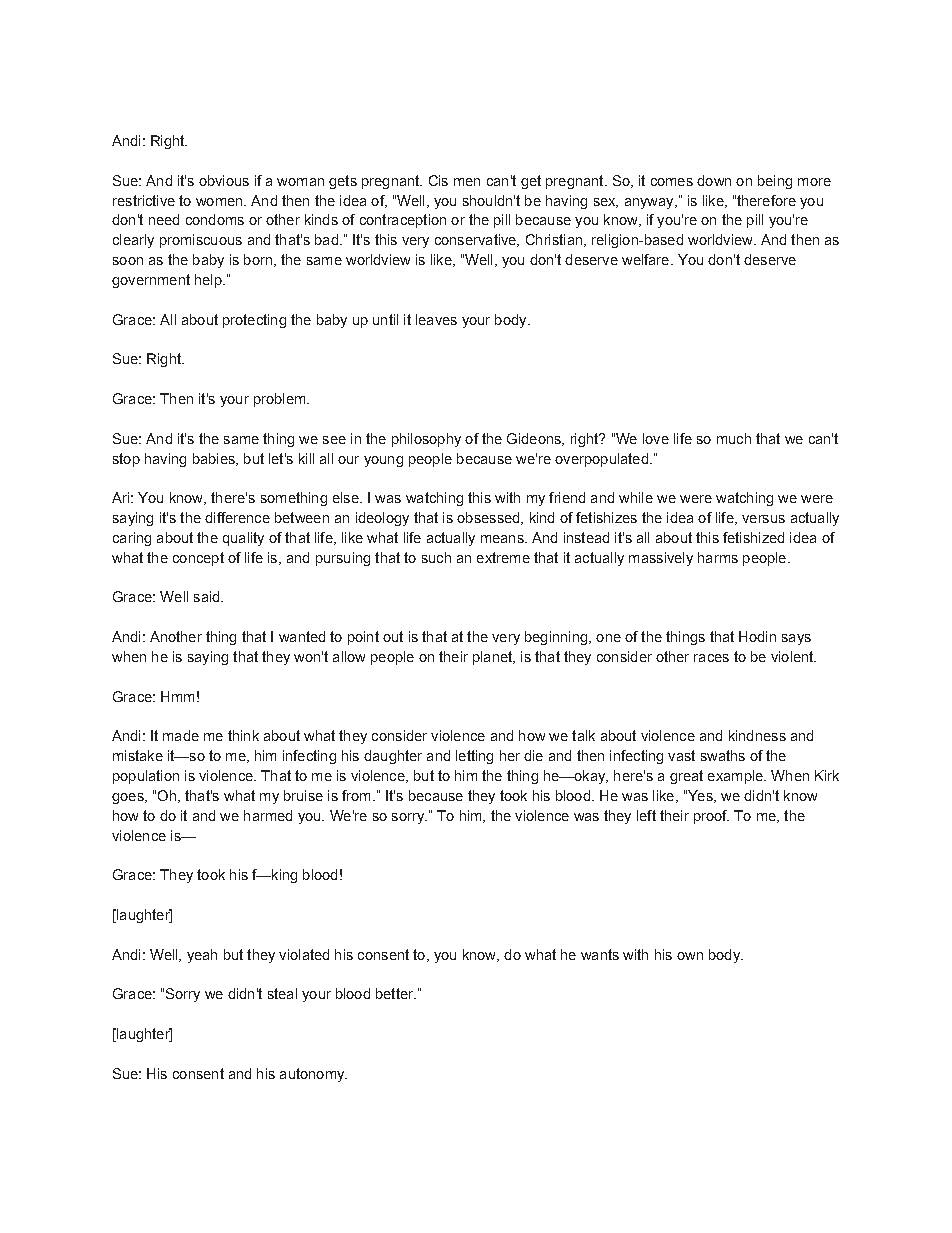 This screenshot has height=1233, width=952. What do you see at coordinates (268, 815) in the screenshot?
I see `harmed` at bounding box center [268, 815].
